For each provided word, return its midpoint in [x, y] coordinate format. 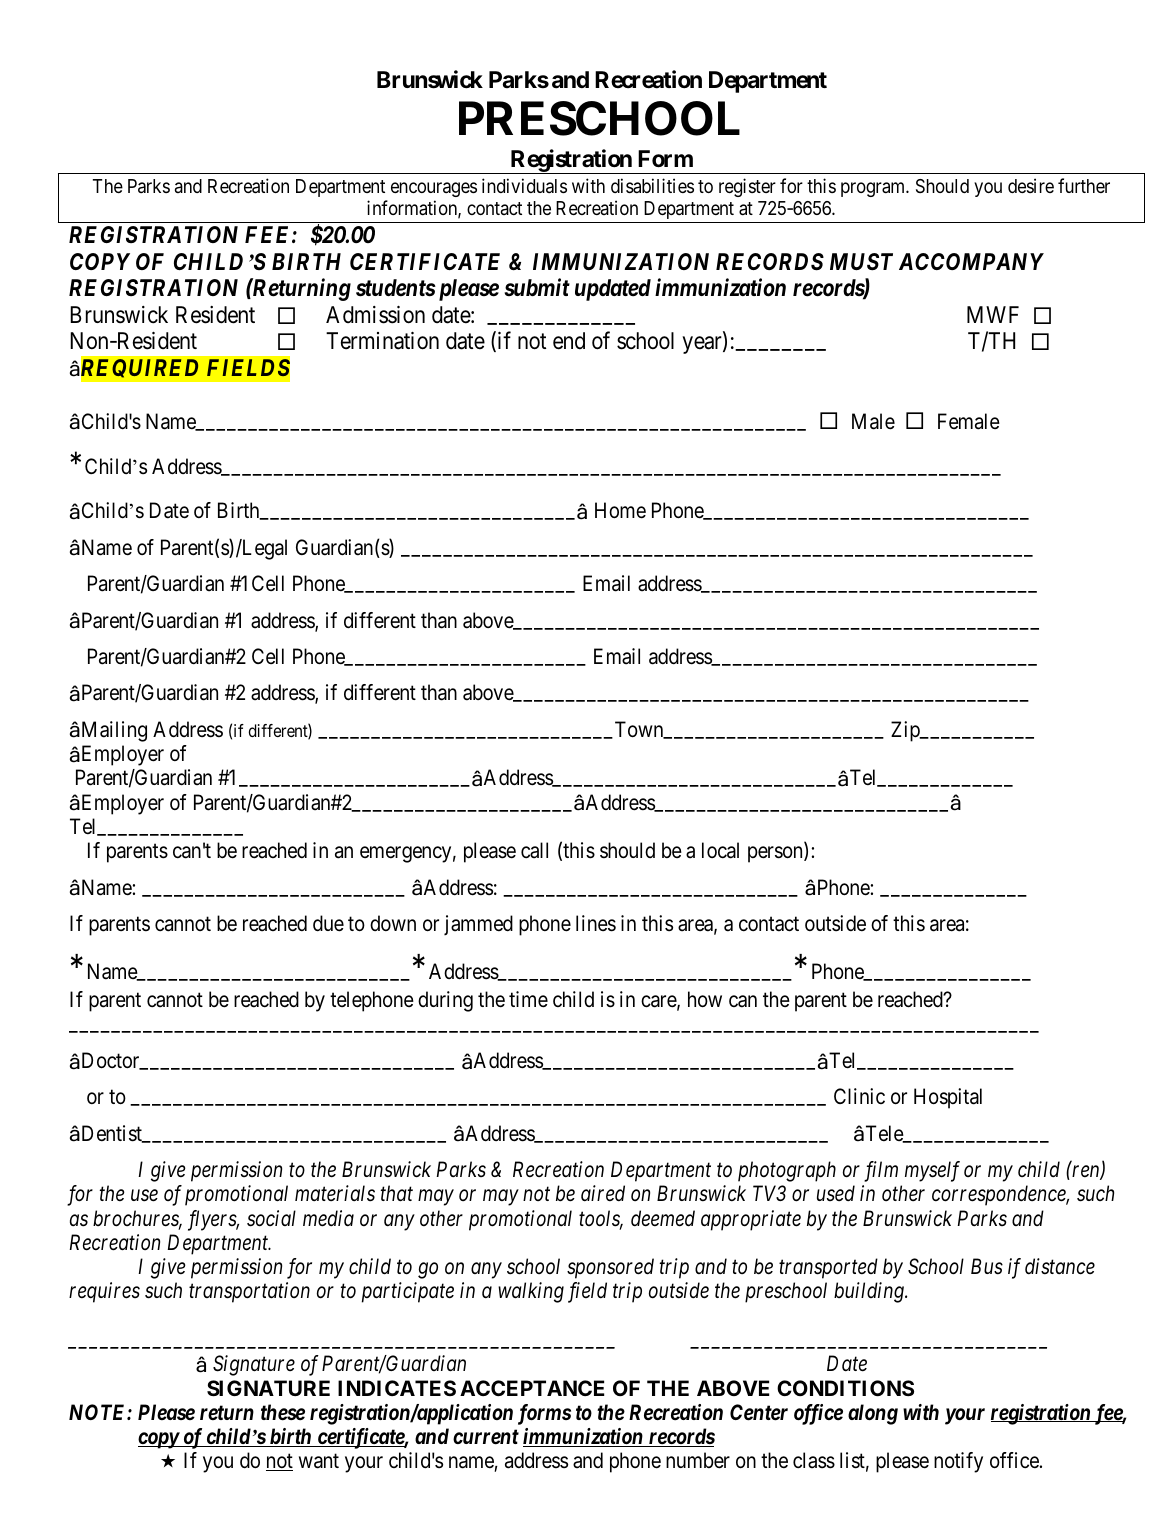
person [776, 855]
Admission [375, 315]
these [283, 1412]
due [328, 923]
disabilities [652, 185]
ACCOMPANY [971, 261]
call [534, 850]
